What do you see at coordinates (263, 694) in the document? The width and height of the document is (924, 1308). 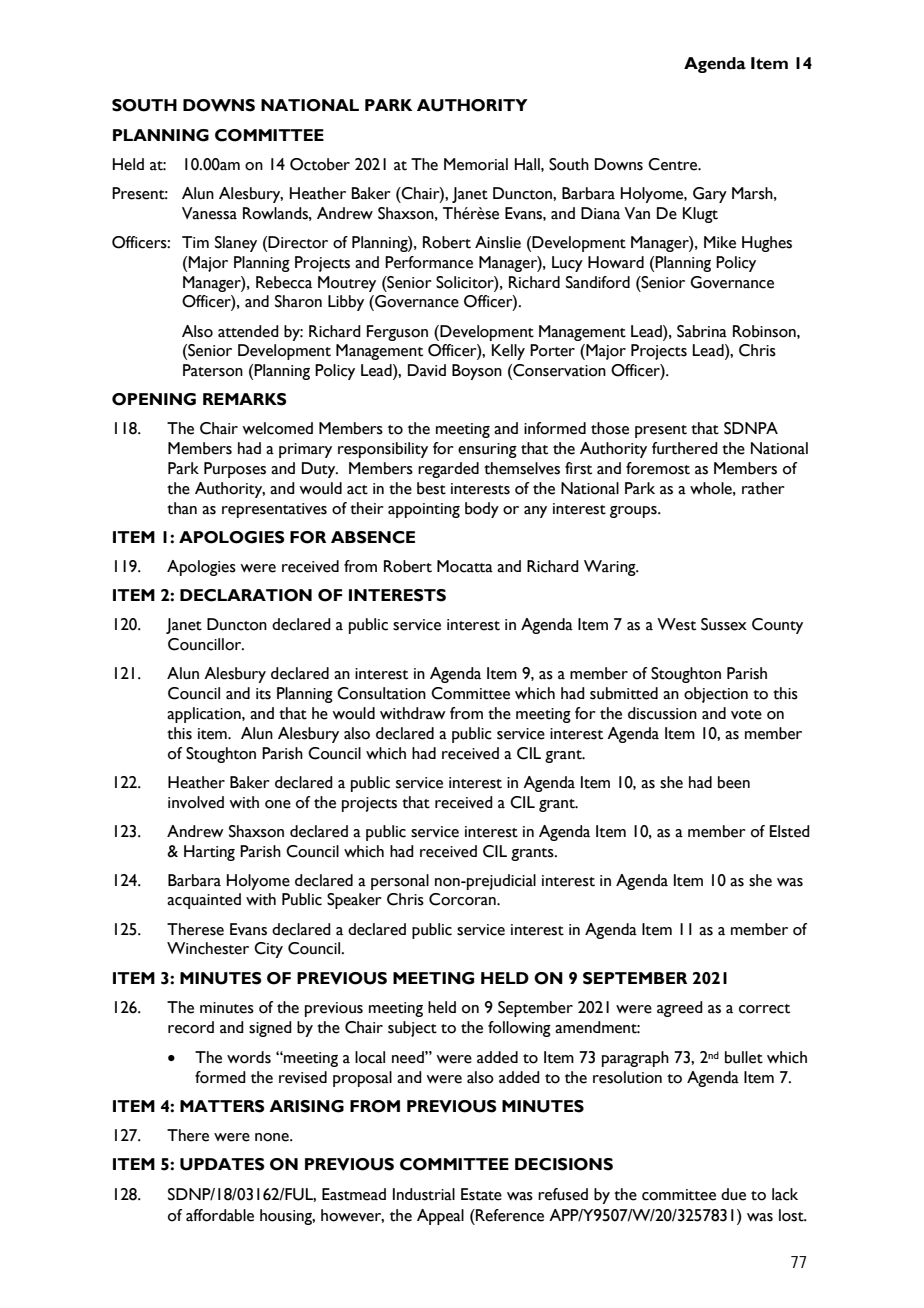 I see `its` at bounding box center [263, 694].
